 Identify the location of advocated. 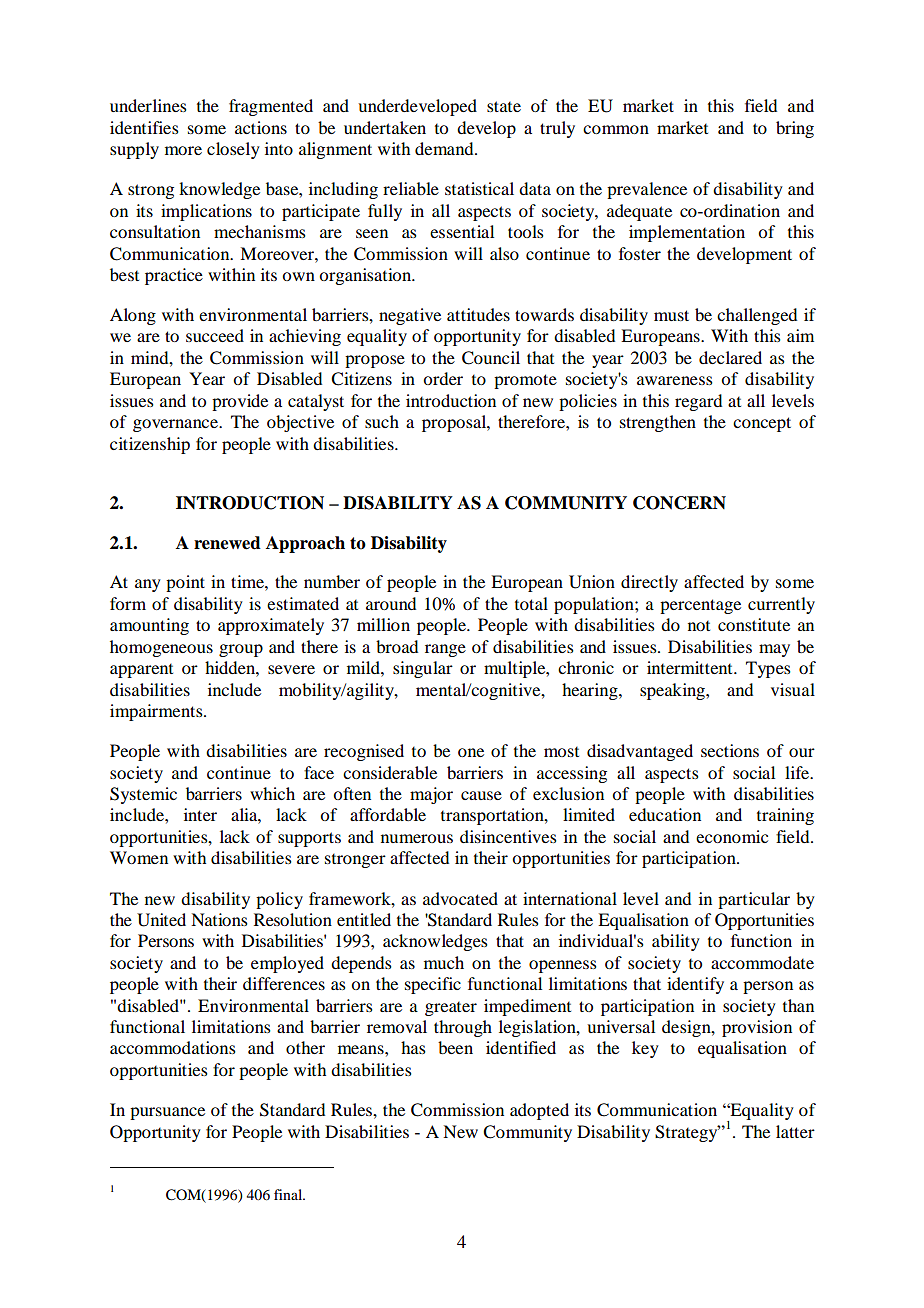
(460, 898).
